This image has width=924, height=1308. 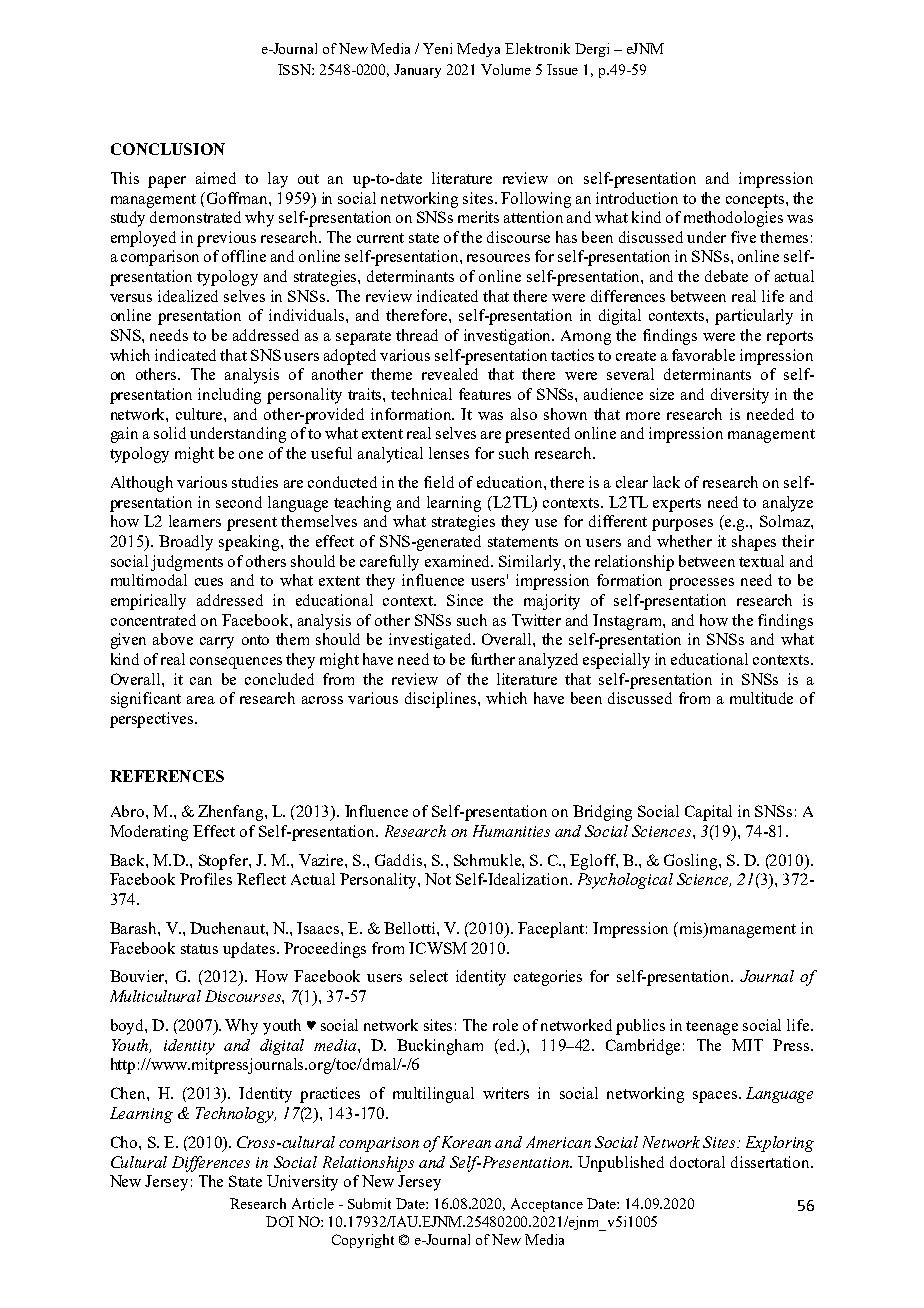 What do you see at coordinates (761, 698) in the image?
I see `multitude` at bounding box center [761, 698].
